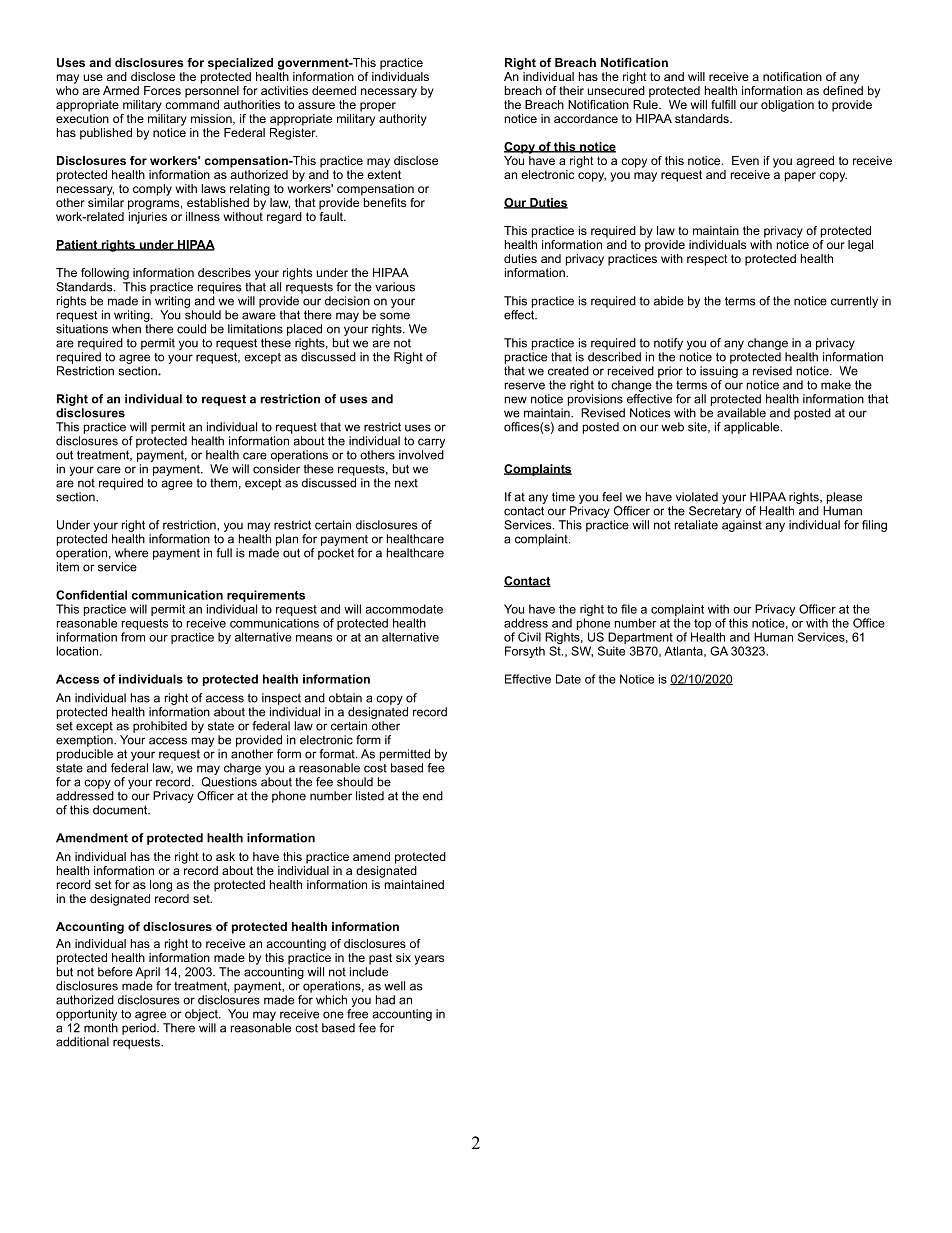 This image has height=1233, width=952. What do you see at coordinates (403, 120) in the image?
I see `authority` at bounding box center [403, 120].
